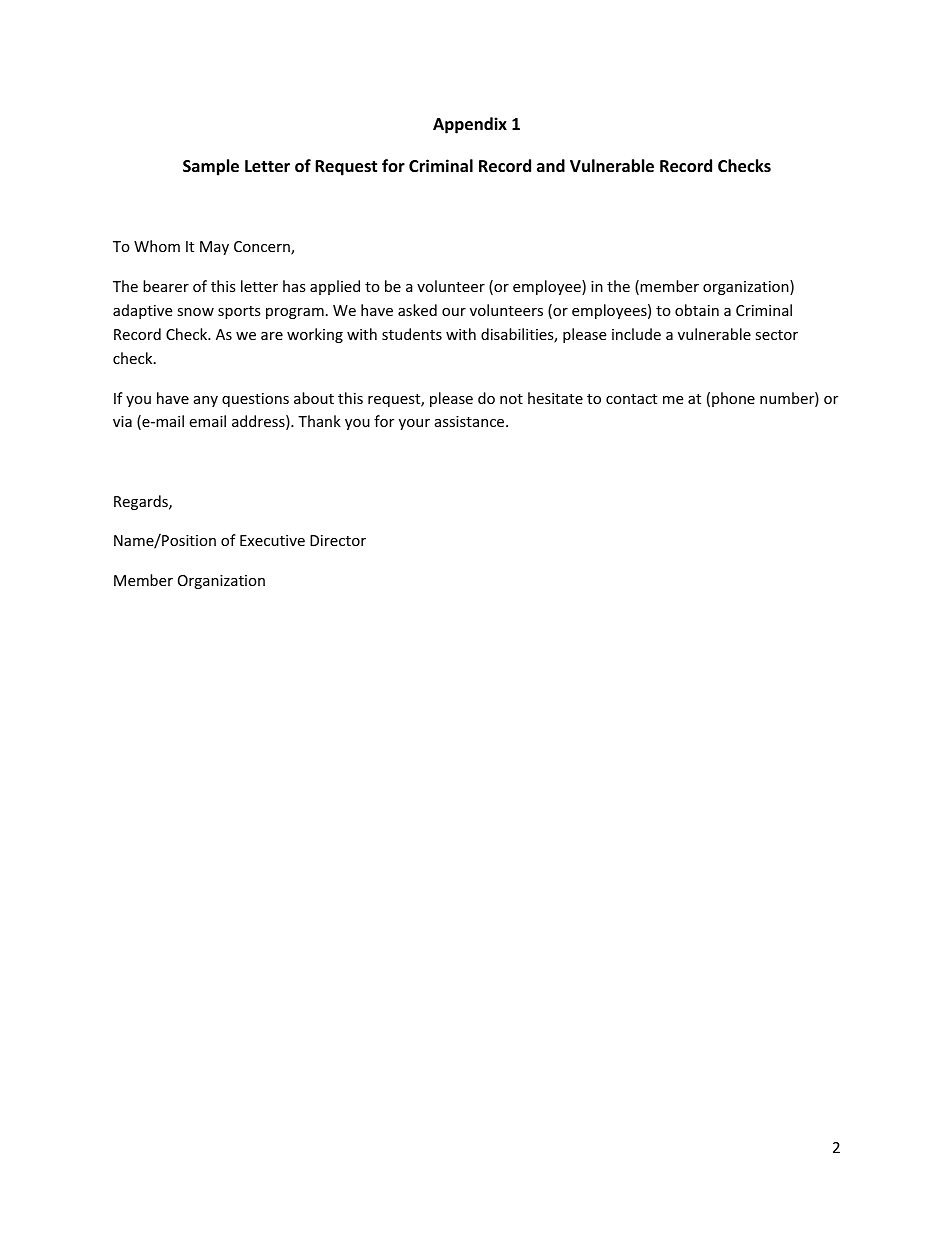 Image resolution: width=952 pixels, height=1233 pixels. What do you see at coordinates (338, 540) in the document?
I see `Director` at bounding box center [338, 540].
